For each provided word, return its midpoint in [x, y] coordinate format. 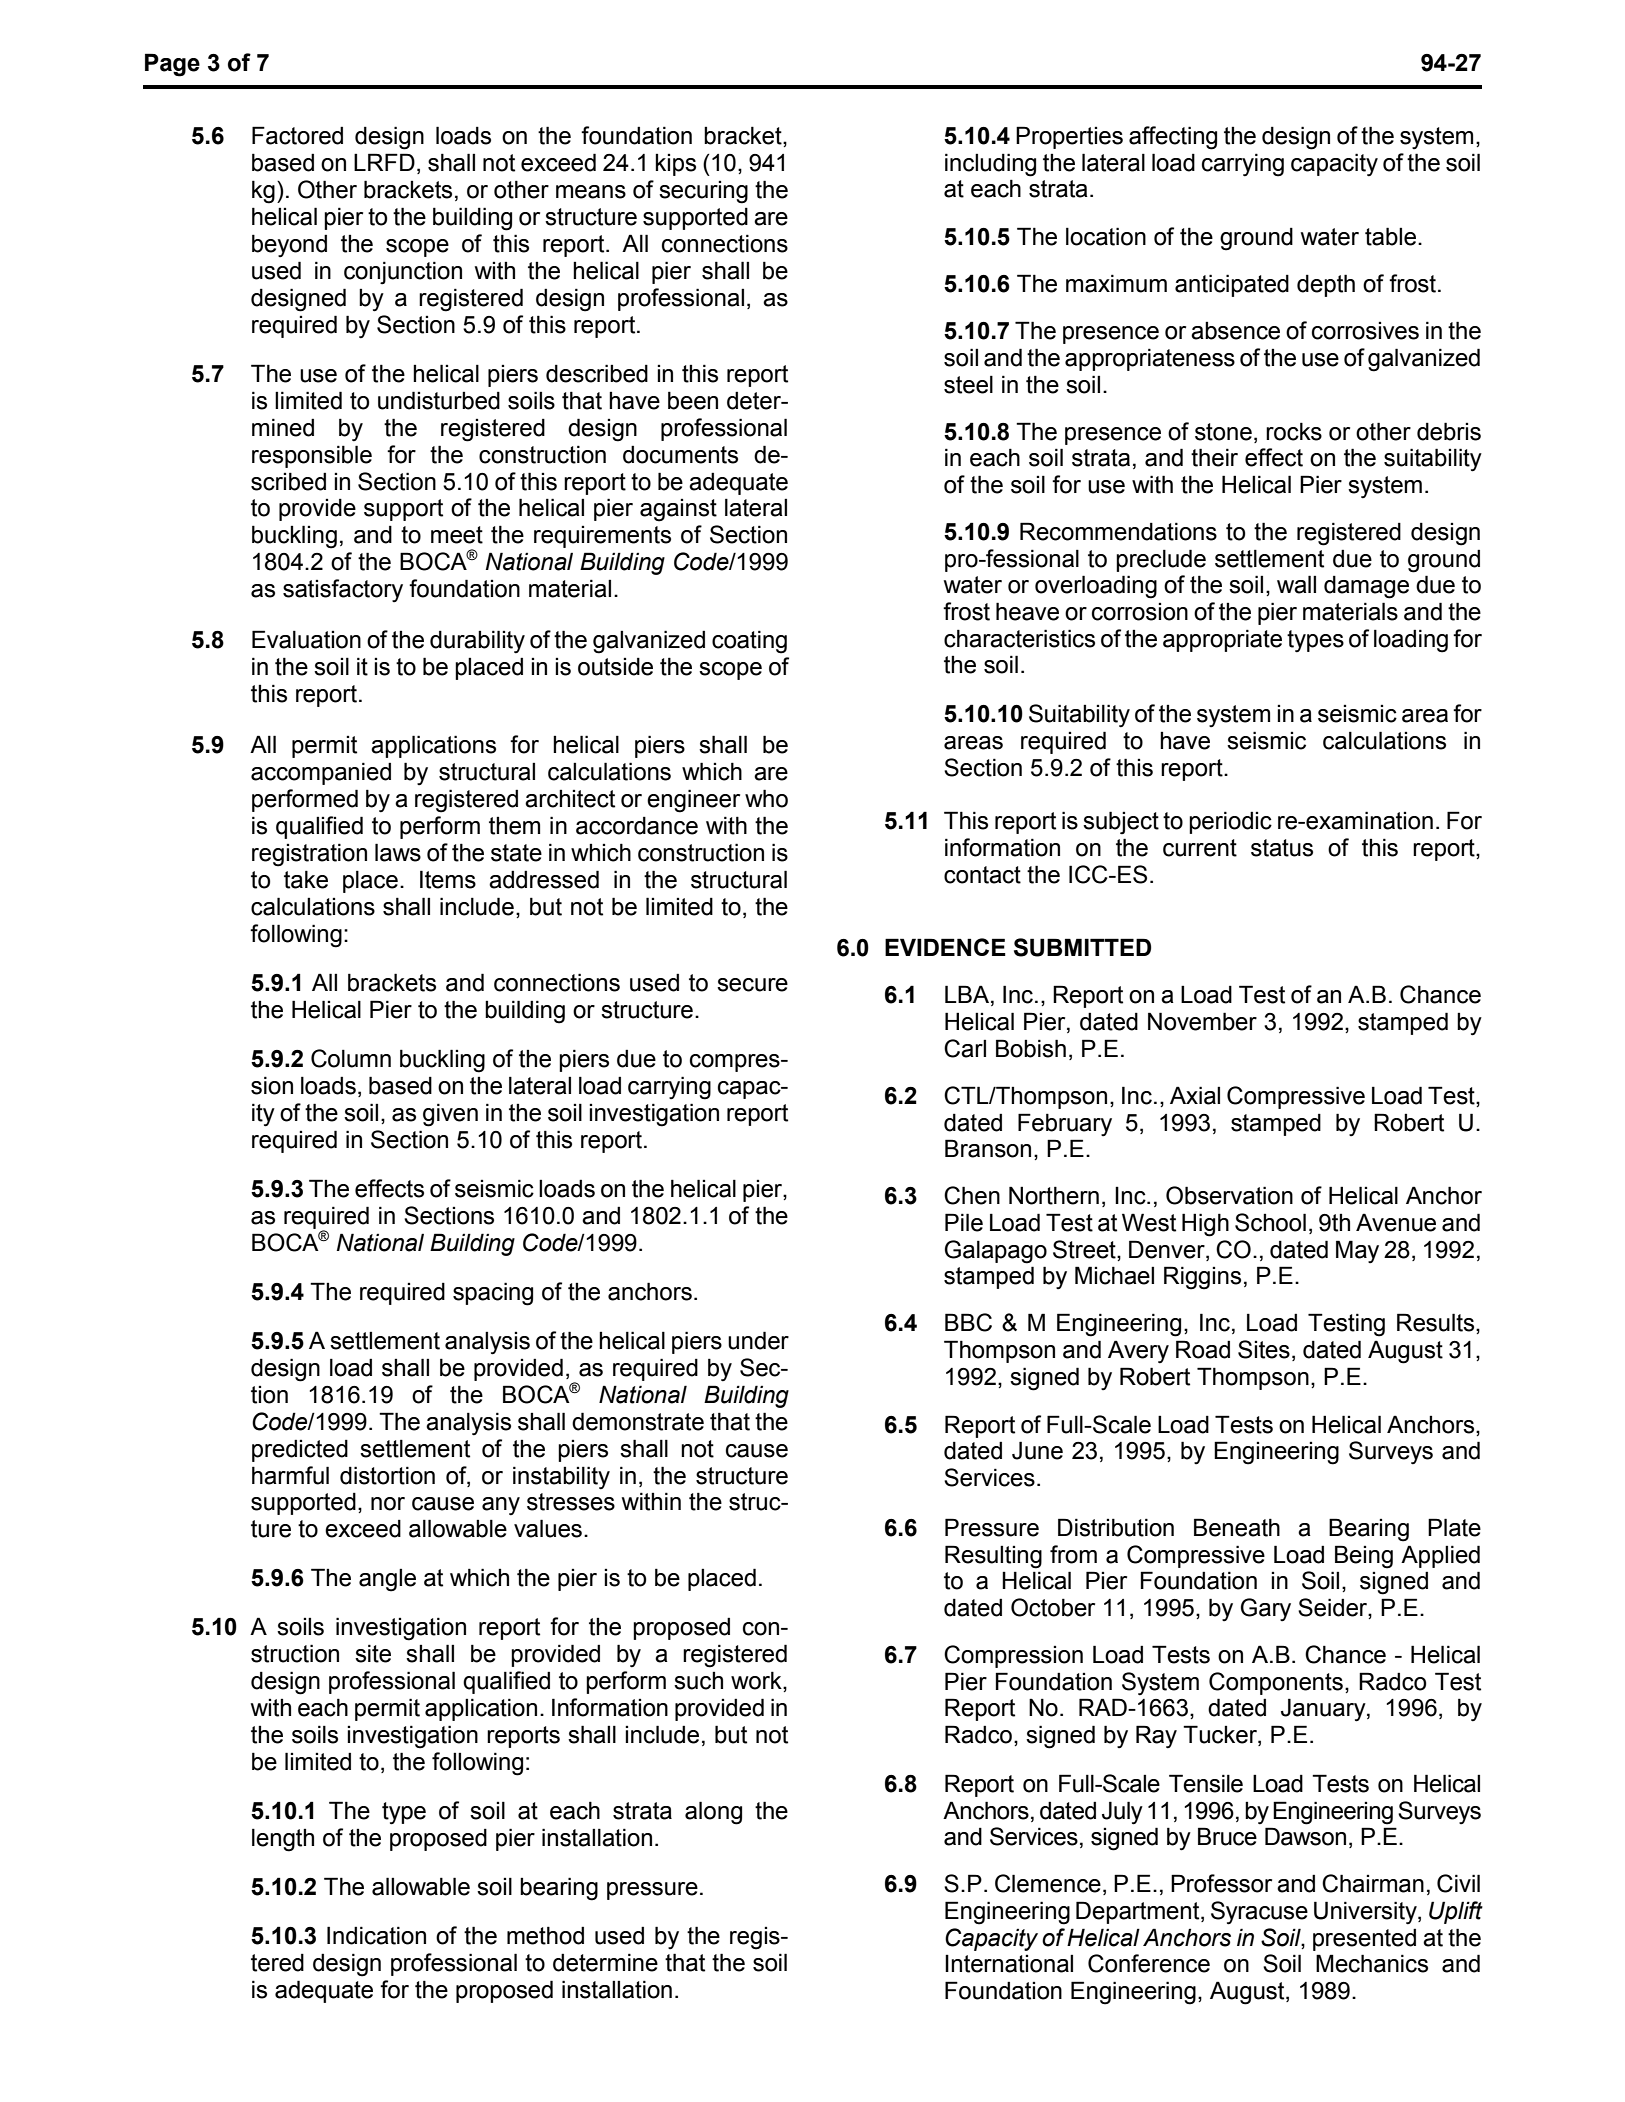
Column [351, 1058]
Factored [297, 135]
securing [703, 192]
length [283, 1840]
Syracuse [1259, 1913]
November [1202, 1021]
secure [752, 985]
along [713, 1813]
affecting [1173, 138]
